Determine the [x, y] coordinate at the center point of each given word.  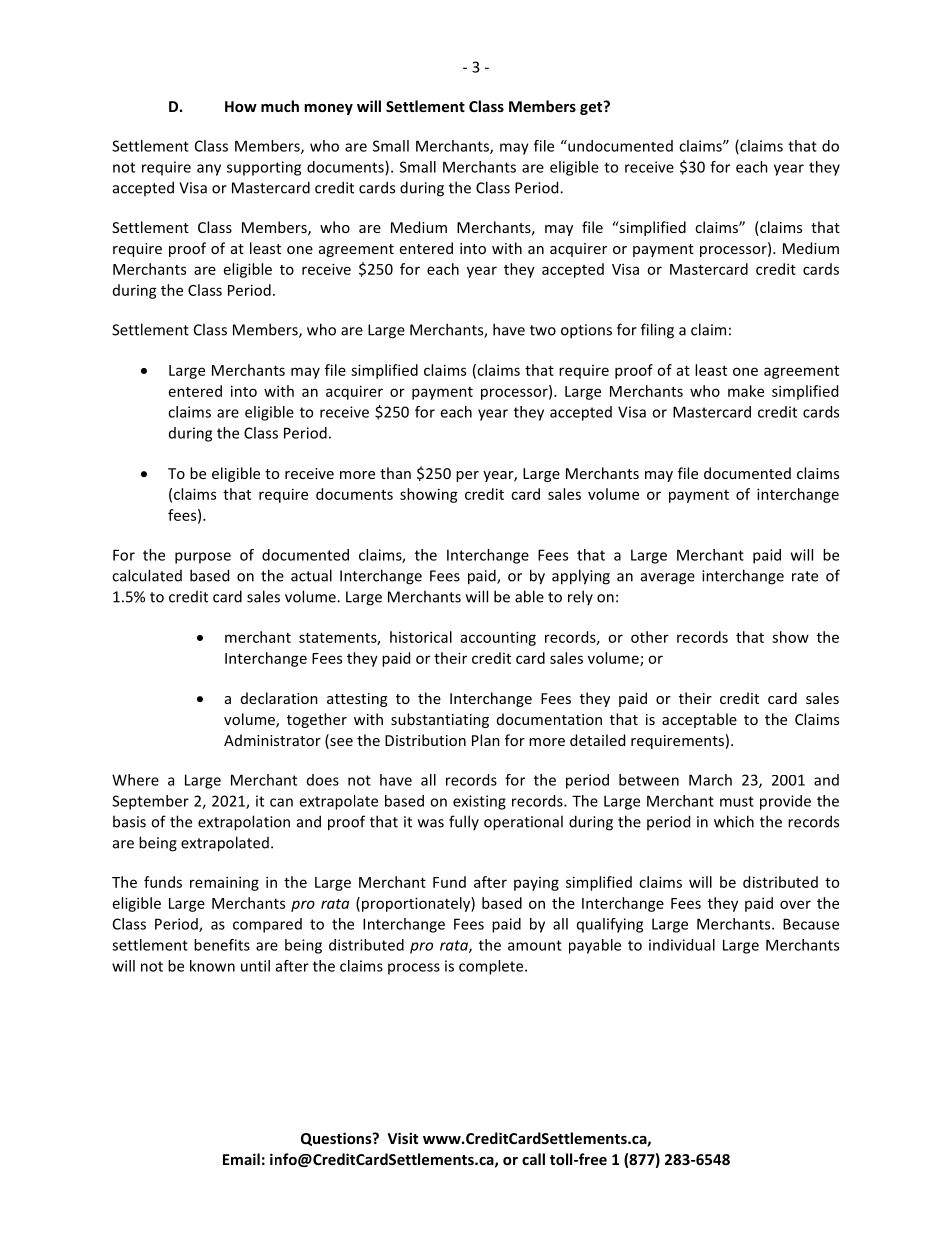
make [746, 391]
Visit [403, 1138]
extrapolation [244, 823]
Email [241, 1159]
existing [479, 802]
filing [657, 331]
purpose [203, 558]
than [395, 473]
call [533, 1159]
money [328, 109]
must [737, 801]
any [209, 170]
